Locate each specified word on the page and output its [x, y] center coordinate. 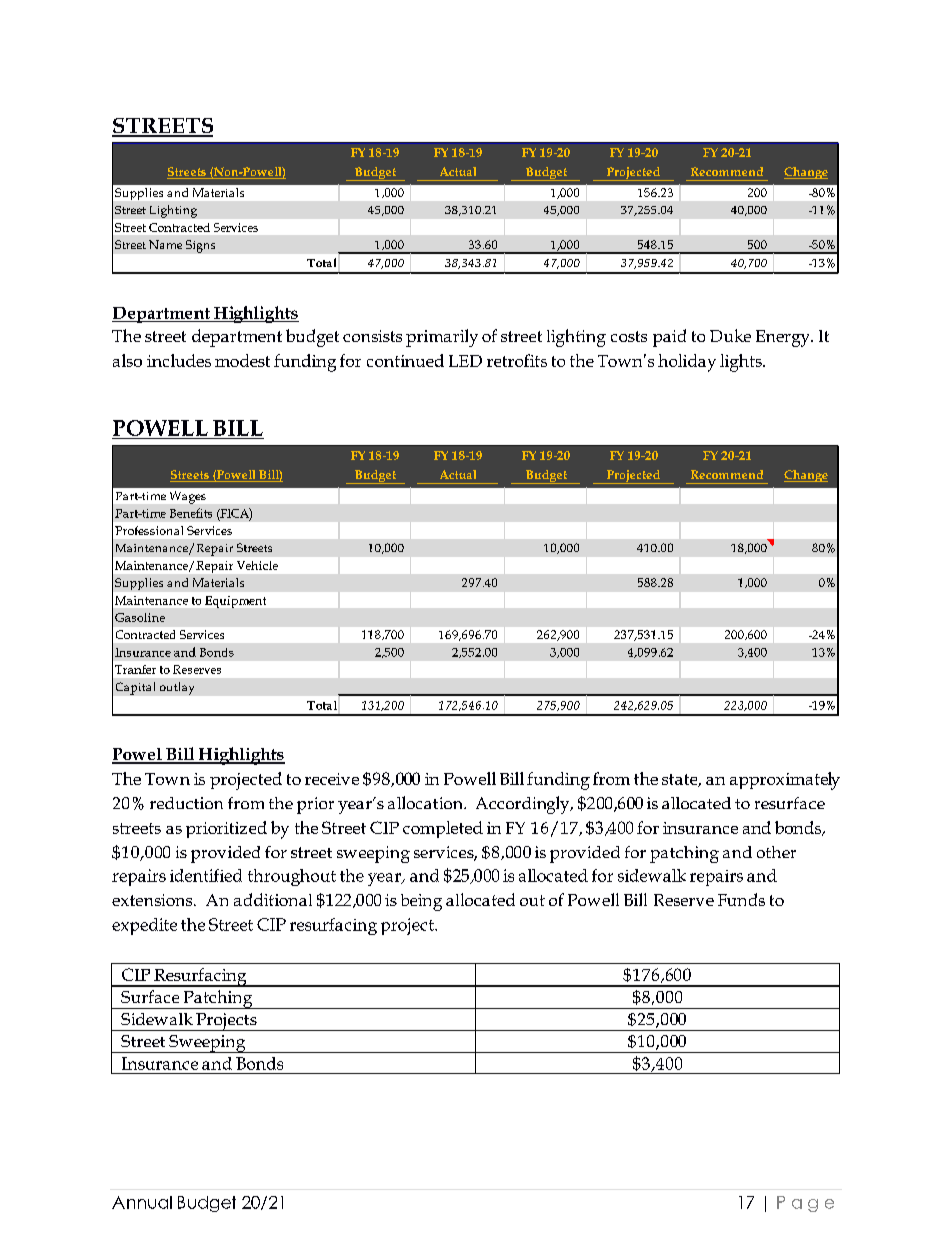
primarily [442, 338]
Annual [142, 1202]
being [421, 902]
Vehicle [257, 565]
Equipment [235, 602]
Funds [741, 899]
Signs [200, 246]
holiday [687, 363]
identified [206, 875]
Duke [730, 335]
